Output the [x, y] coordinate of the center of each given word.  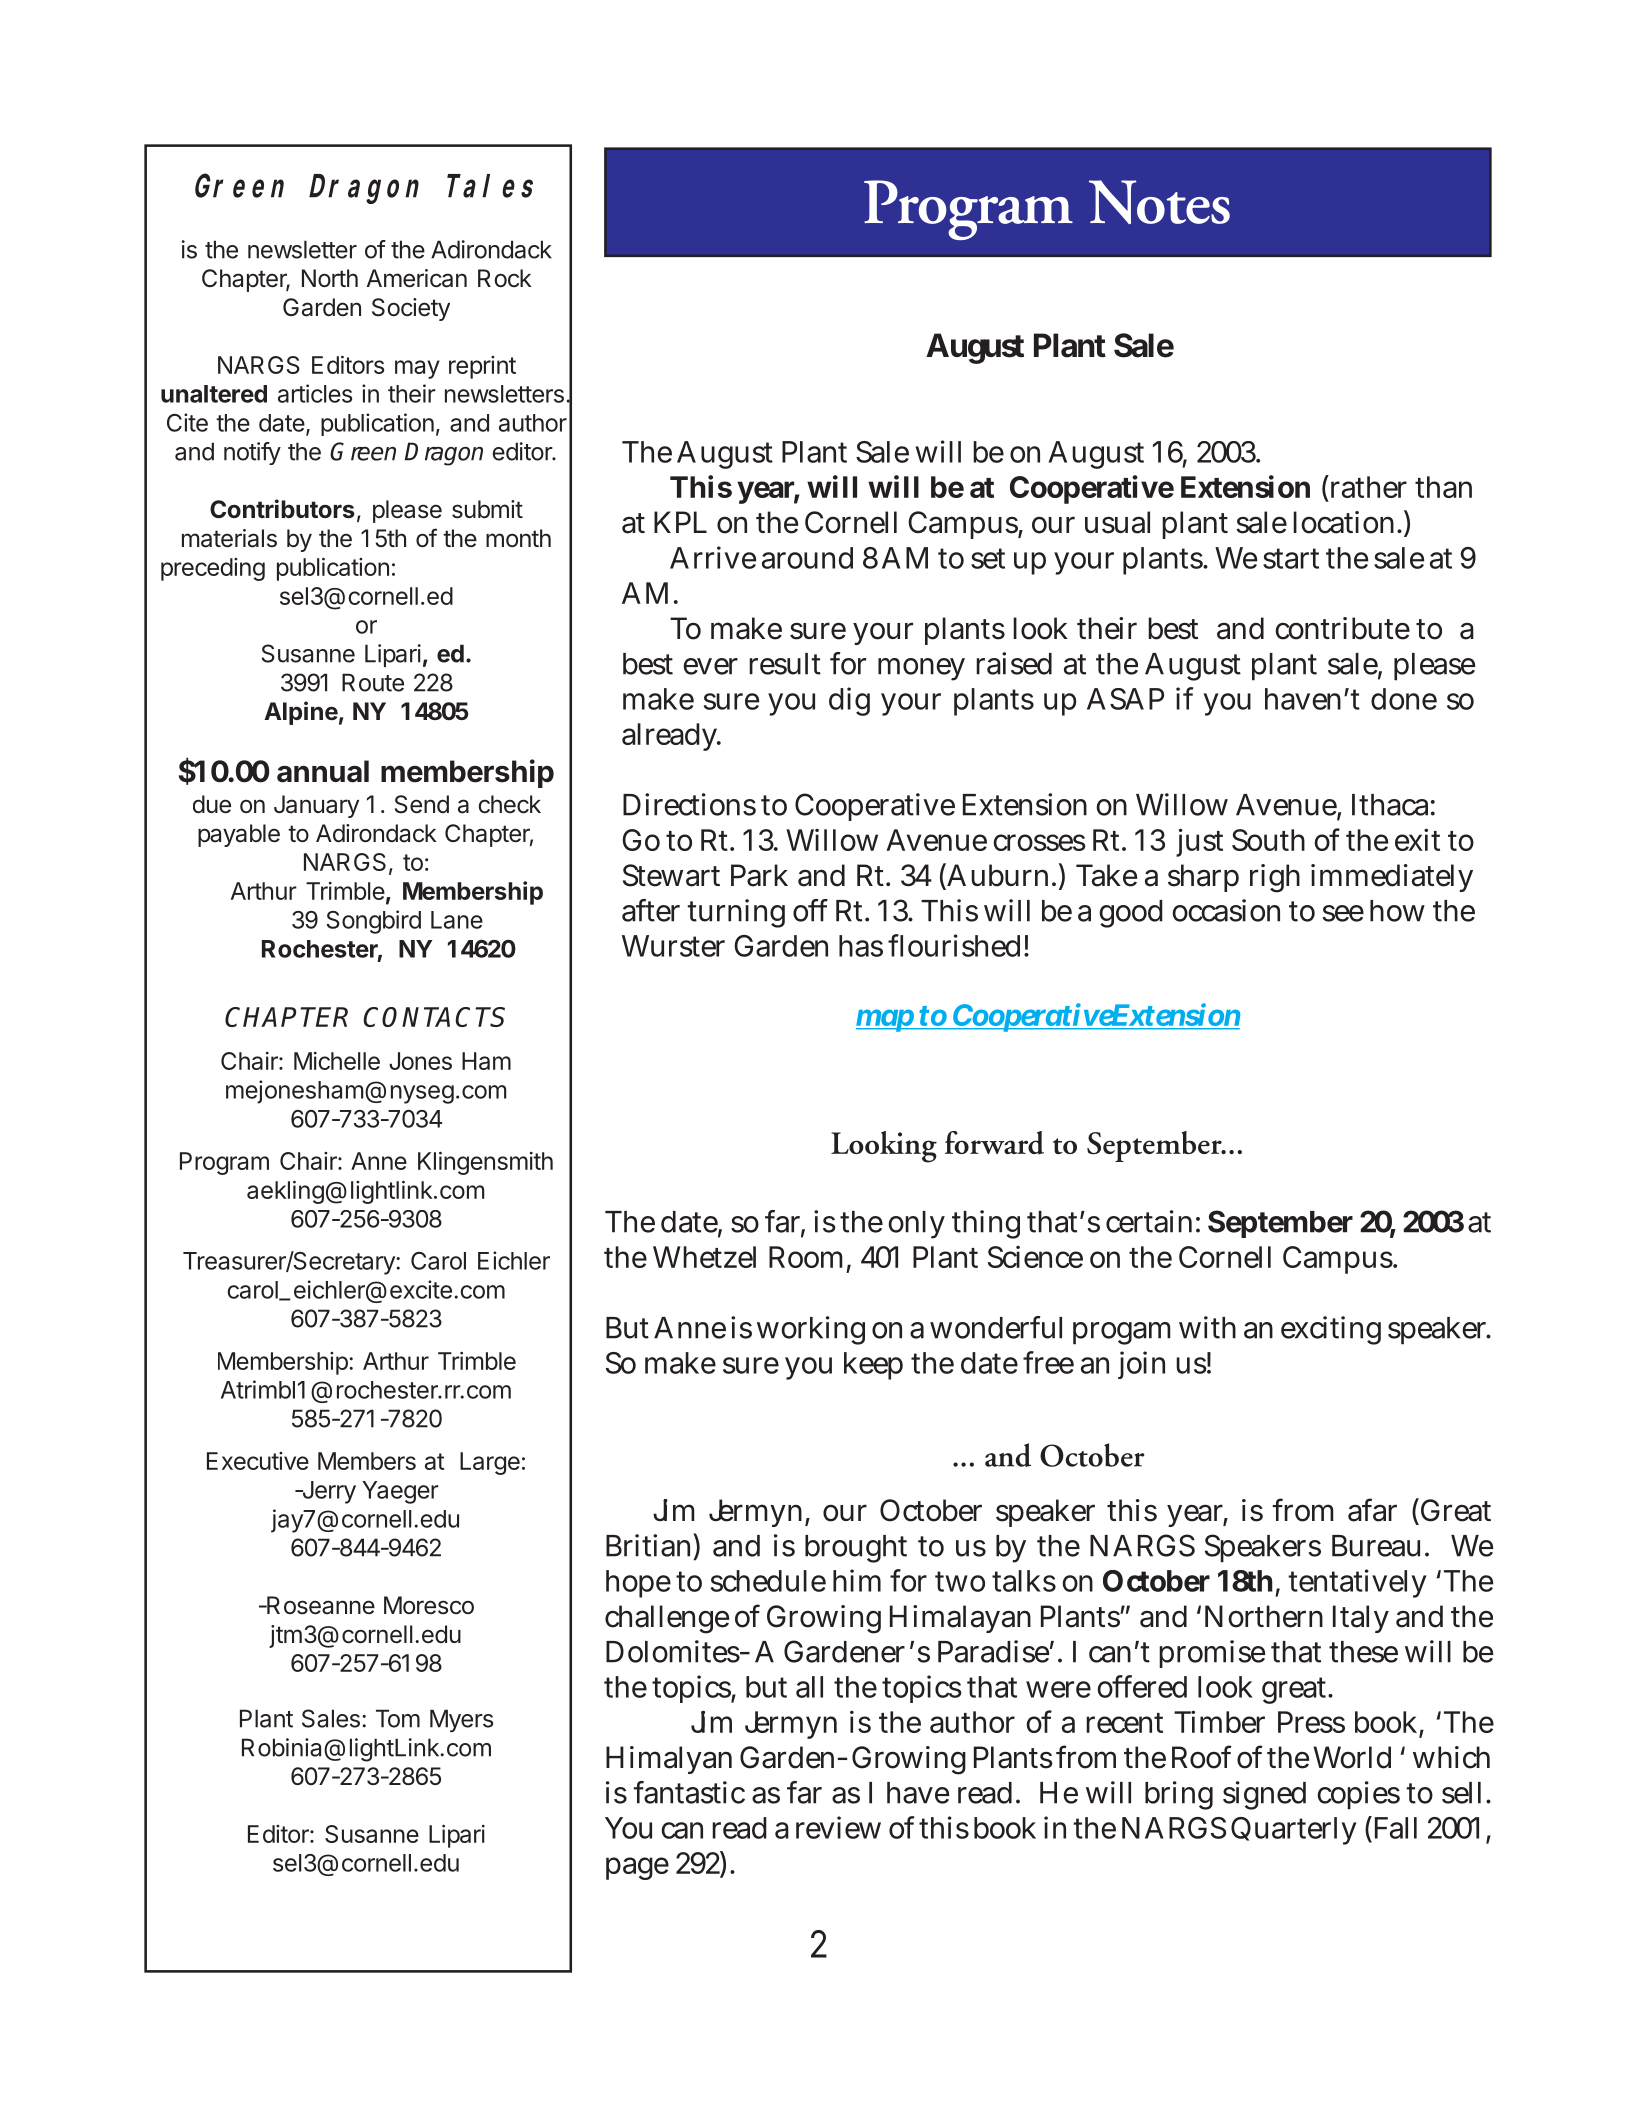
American [417, 278]
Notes [1159, 202]
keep [873, 1366]
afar [1372, 1510]
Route [373, 682]
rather [1367, 486]
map [886, 1020]
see [1343, 913]
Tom [398, 1718]
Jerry [328, 1492]
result [785, 664]
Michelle [337, 1061]
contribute [1342, 628]
